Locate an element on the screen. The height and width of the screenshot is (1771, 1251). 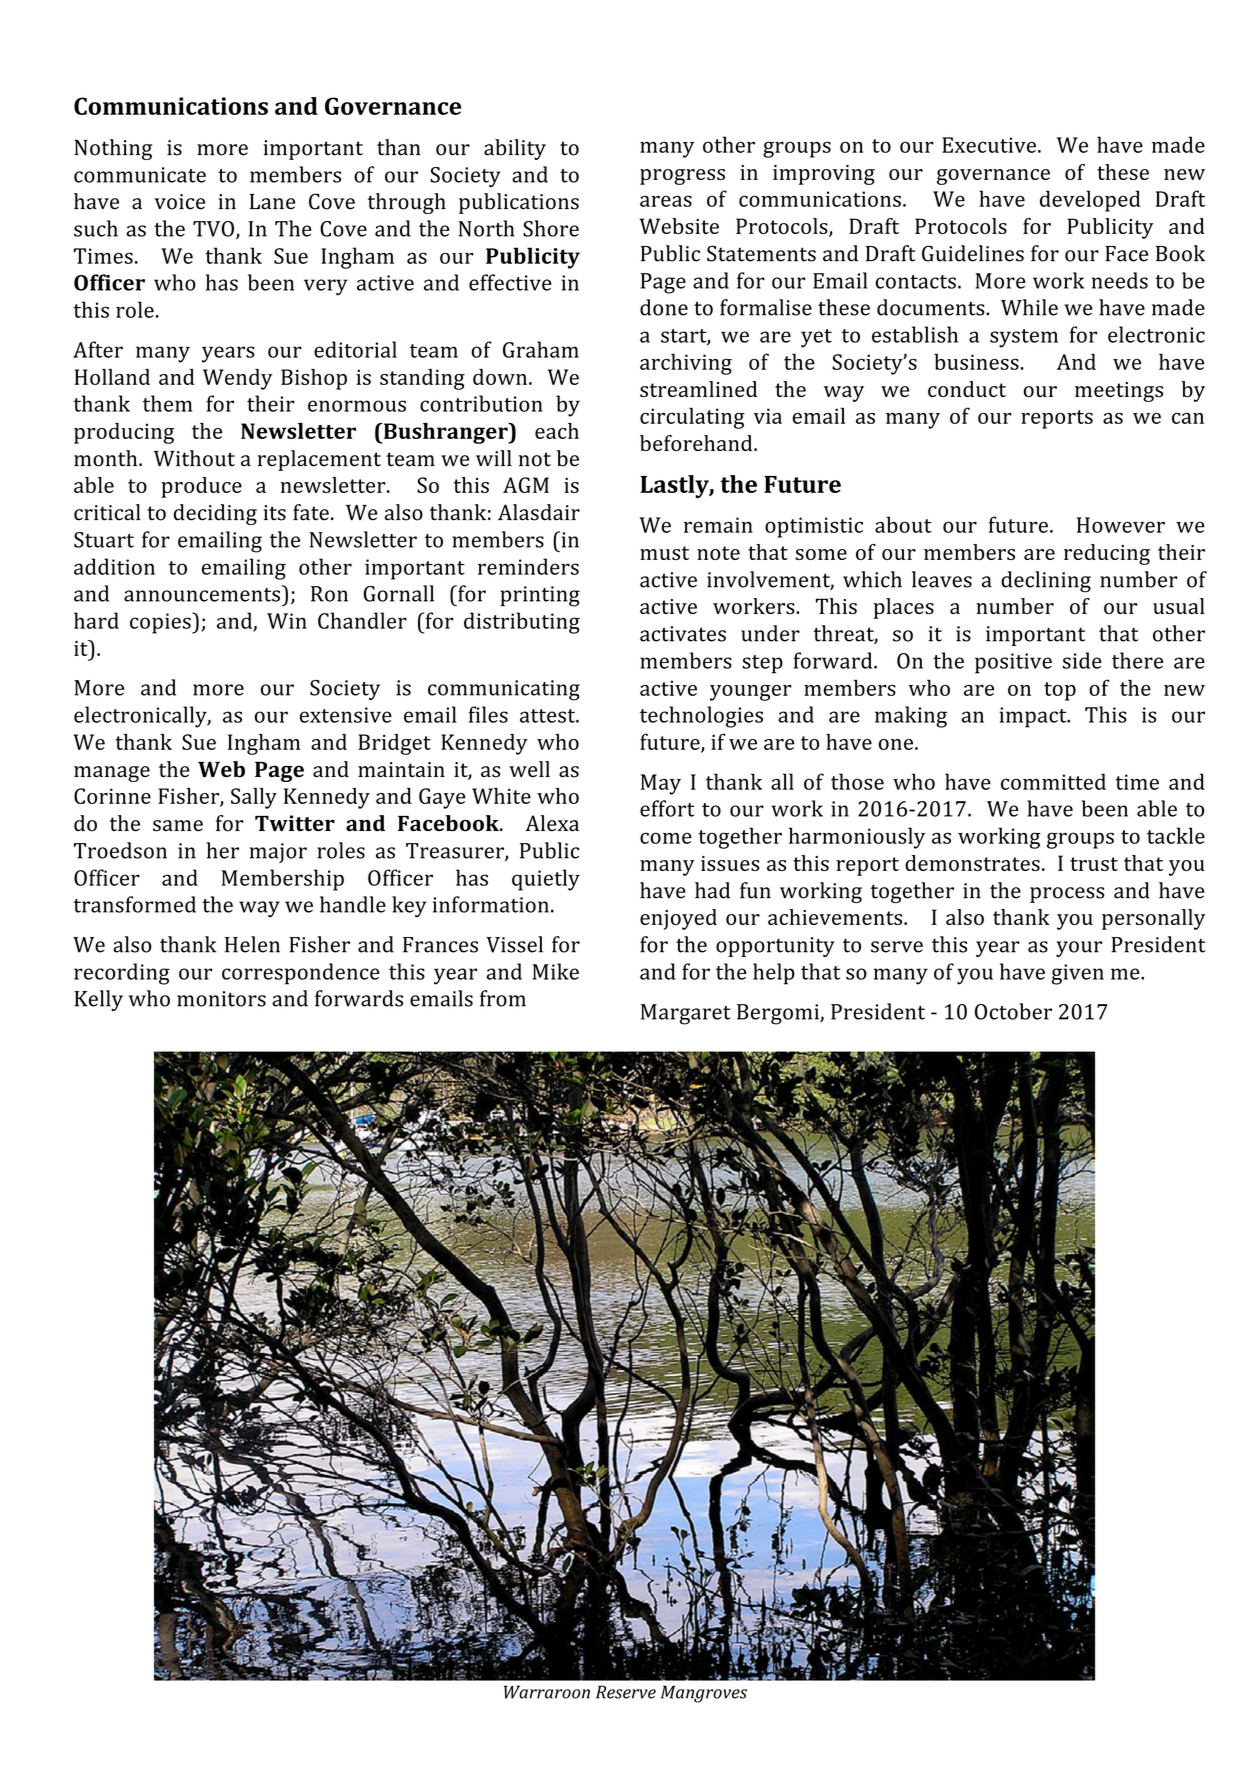
Lane is located at coordinates (272, 202).
